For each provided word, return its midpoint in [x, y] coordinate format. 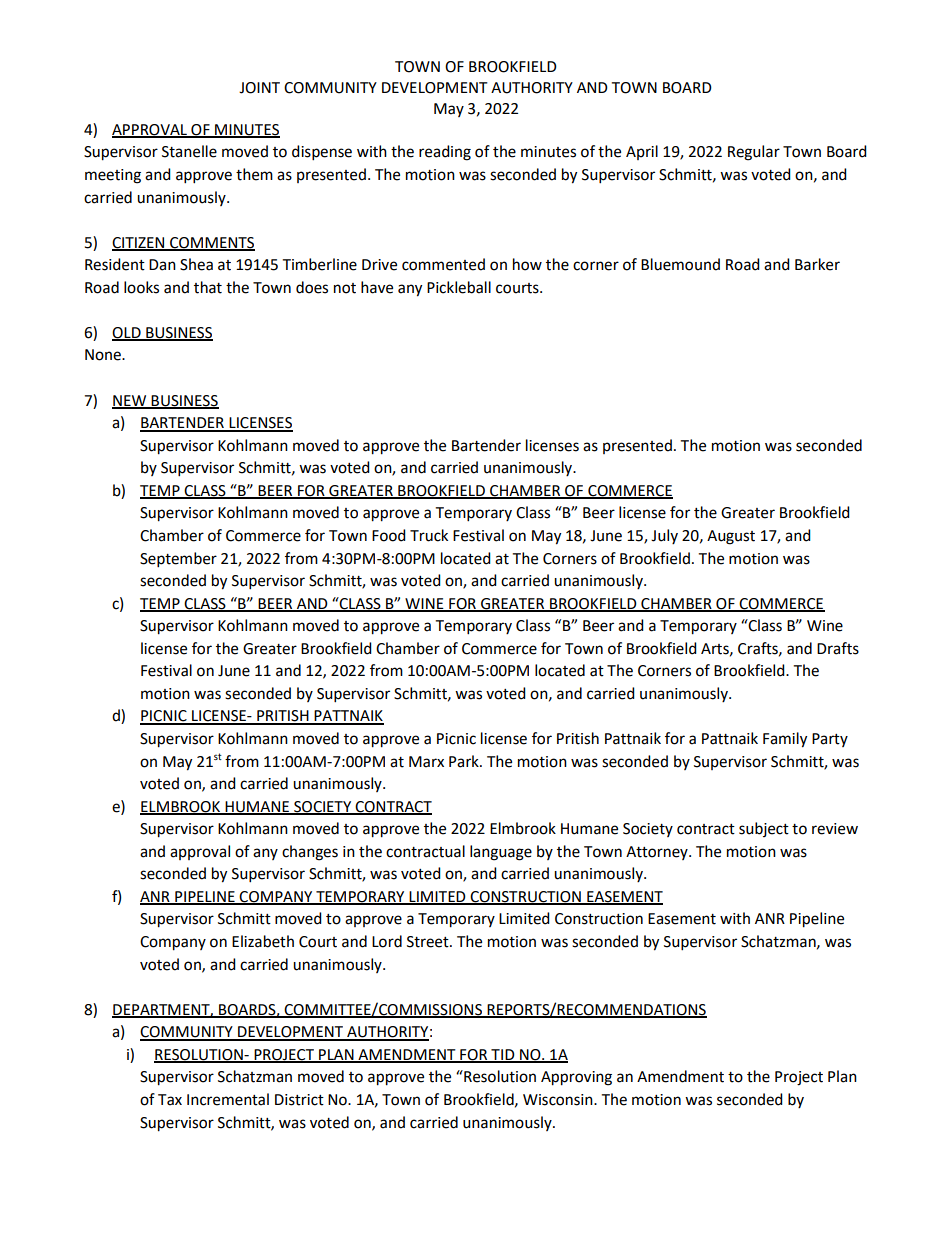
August [731, 537]
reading [445, 153]
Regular [754, 153]
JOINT [259, 88]
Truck [429, 535]
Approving [576, 1078]
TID [503, 1055]
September [178, 560]
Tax [170, 1100]
